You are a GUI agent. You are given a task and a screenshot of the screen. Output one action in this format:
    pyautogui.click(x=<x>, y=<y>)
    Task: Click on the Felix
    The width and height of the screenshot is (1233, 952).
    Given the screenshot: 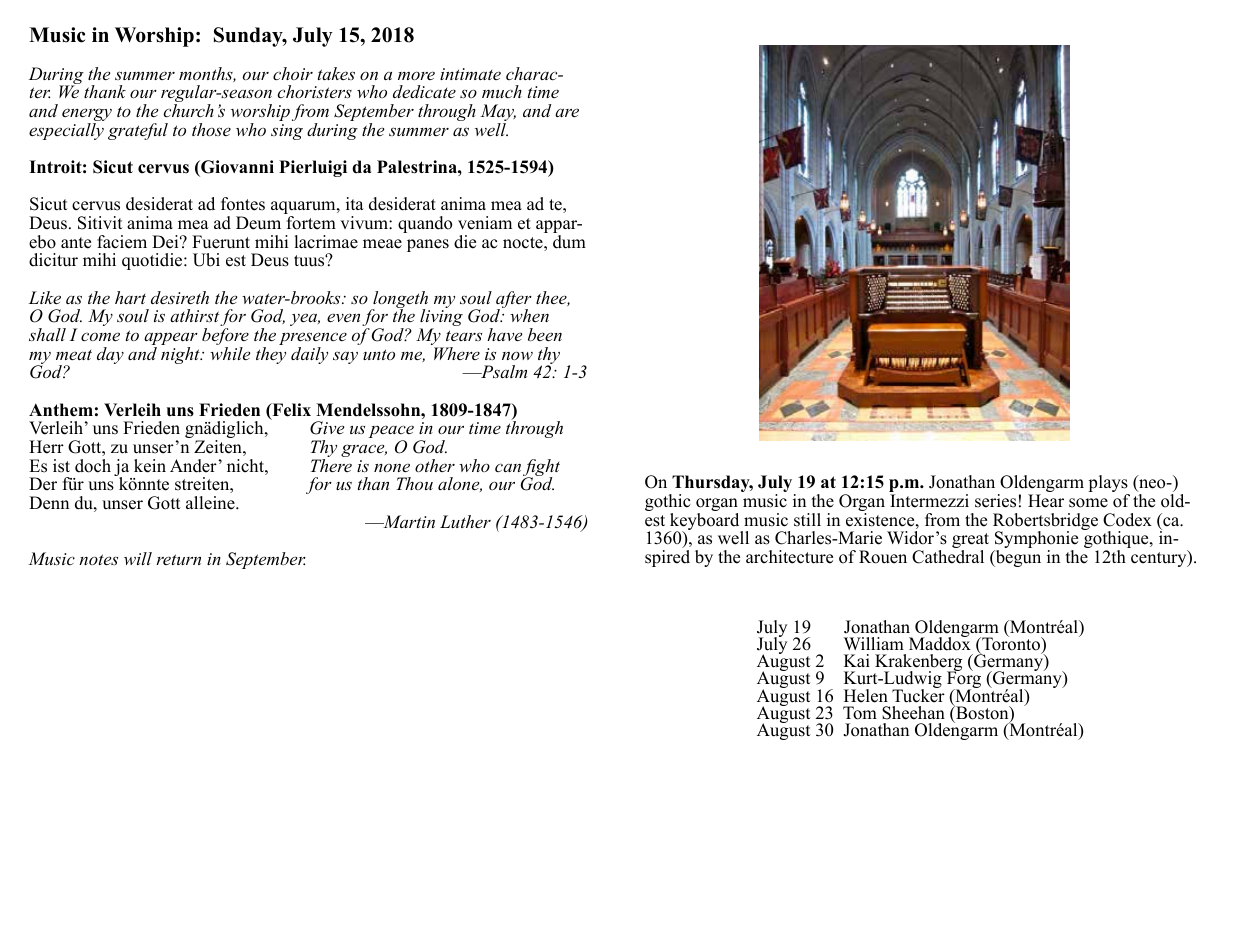 What is the action you would take?
    pyautogui.click(x=290, y=411)
